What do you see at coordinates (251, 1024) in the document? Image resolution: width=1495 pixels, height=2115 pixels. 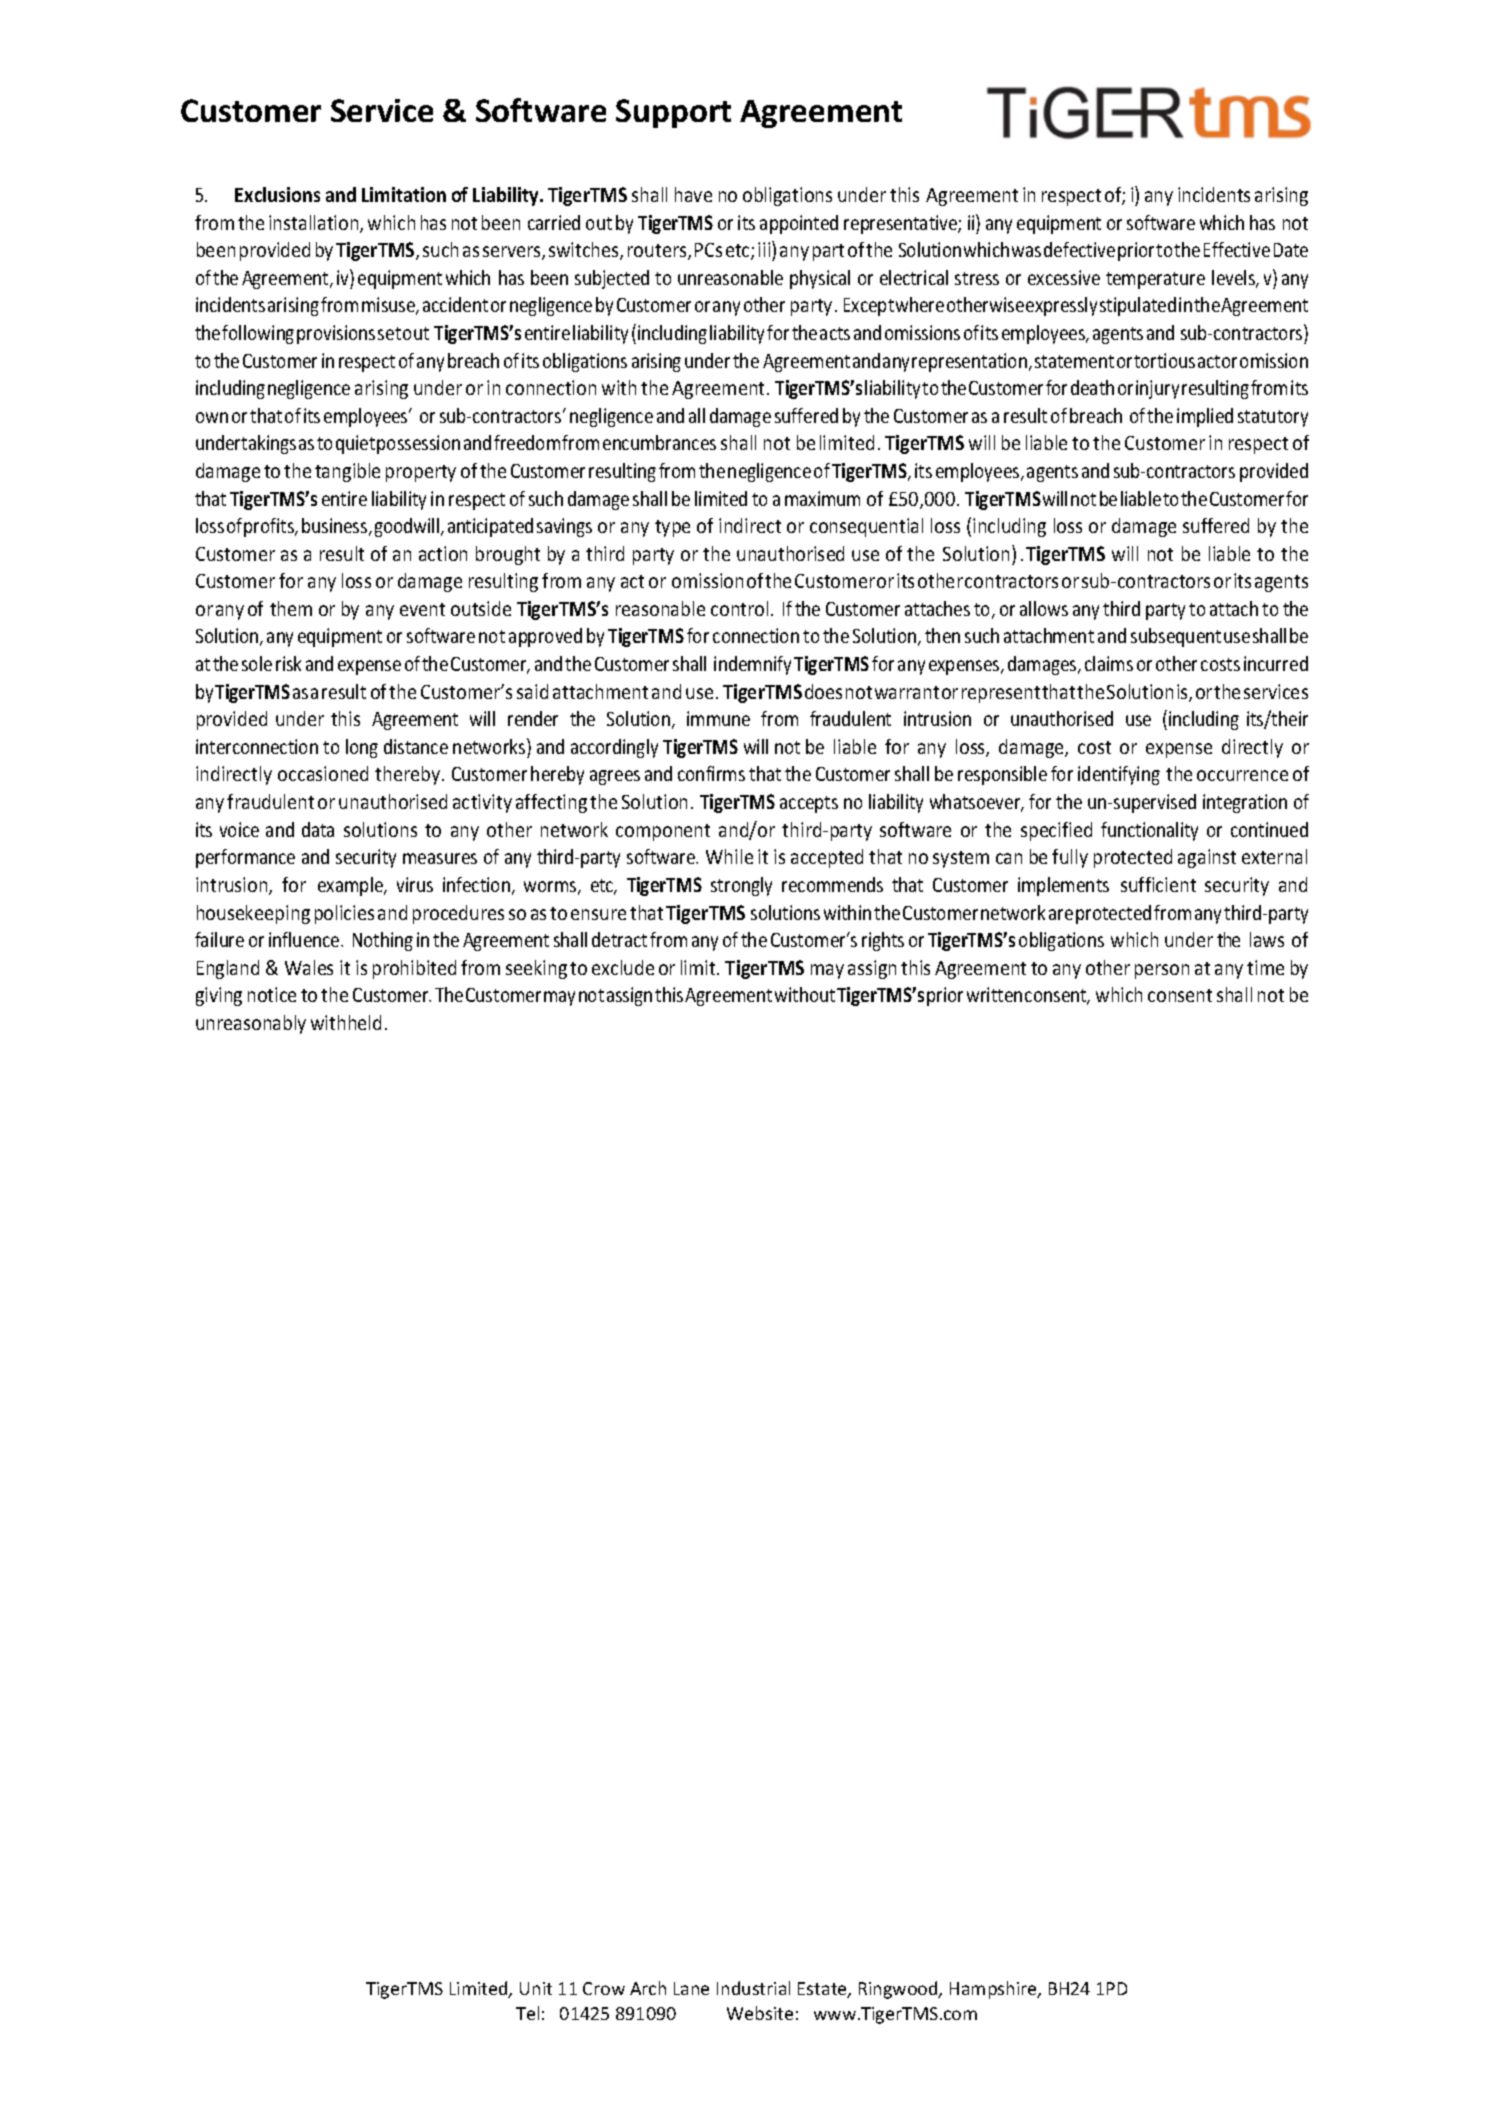 I see `unreasonably` at bounding box center [251, 1024].
